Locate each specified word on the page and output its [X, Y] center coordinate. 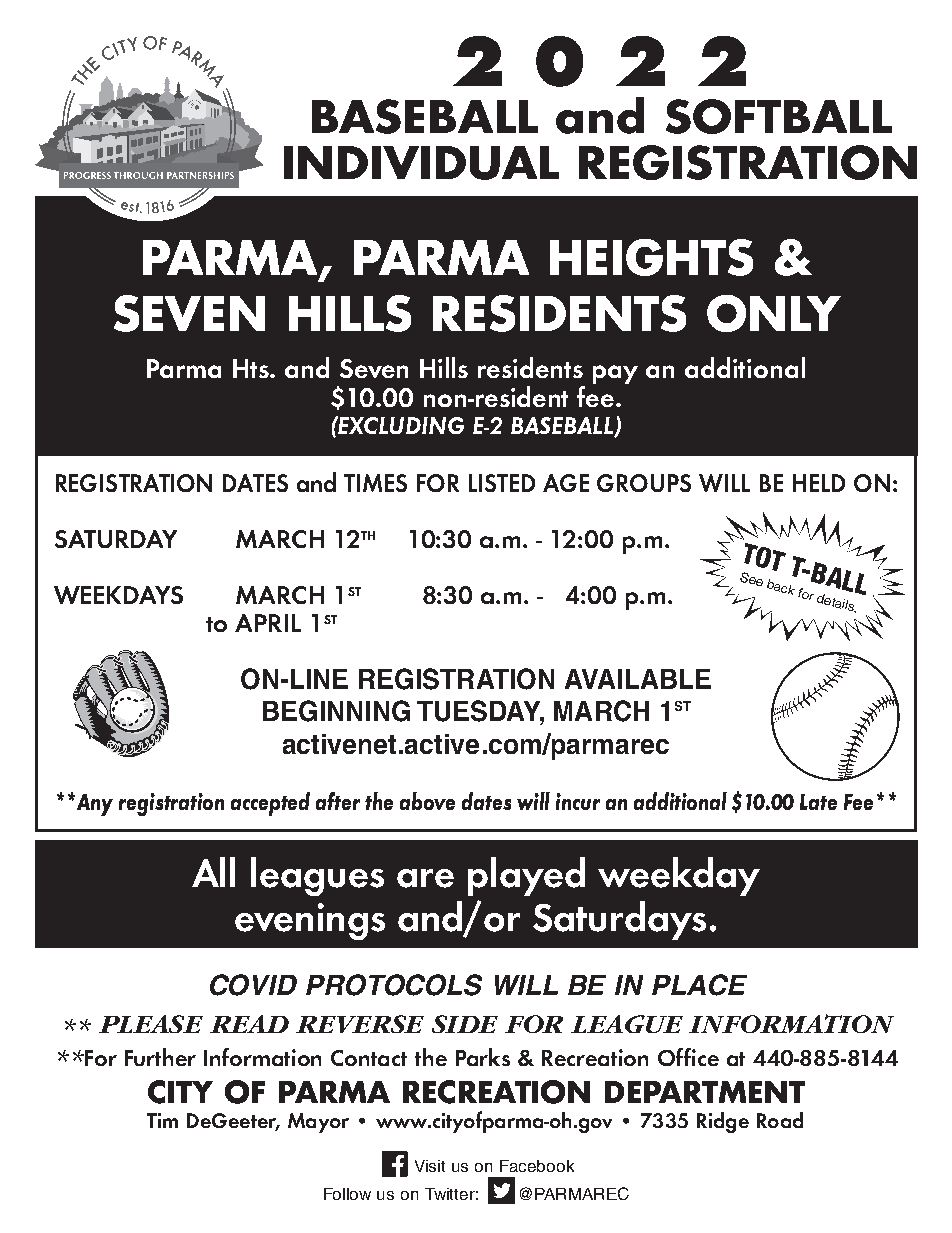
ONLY [774, 313]
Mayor [318, 1123]
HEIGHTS [651, 257]
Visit [430, 1166]
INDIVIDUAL [421, 163]
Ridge [723, 1122]
